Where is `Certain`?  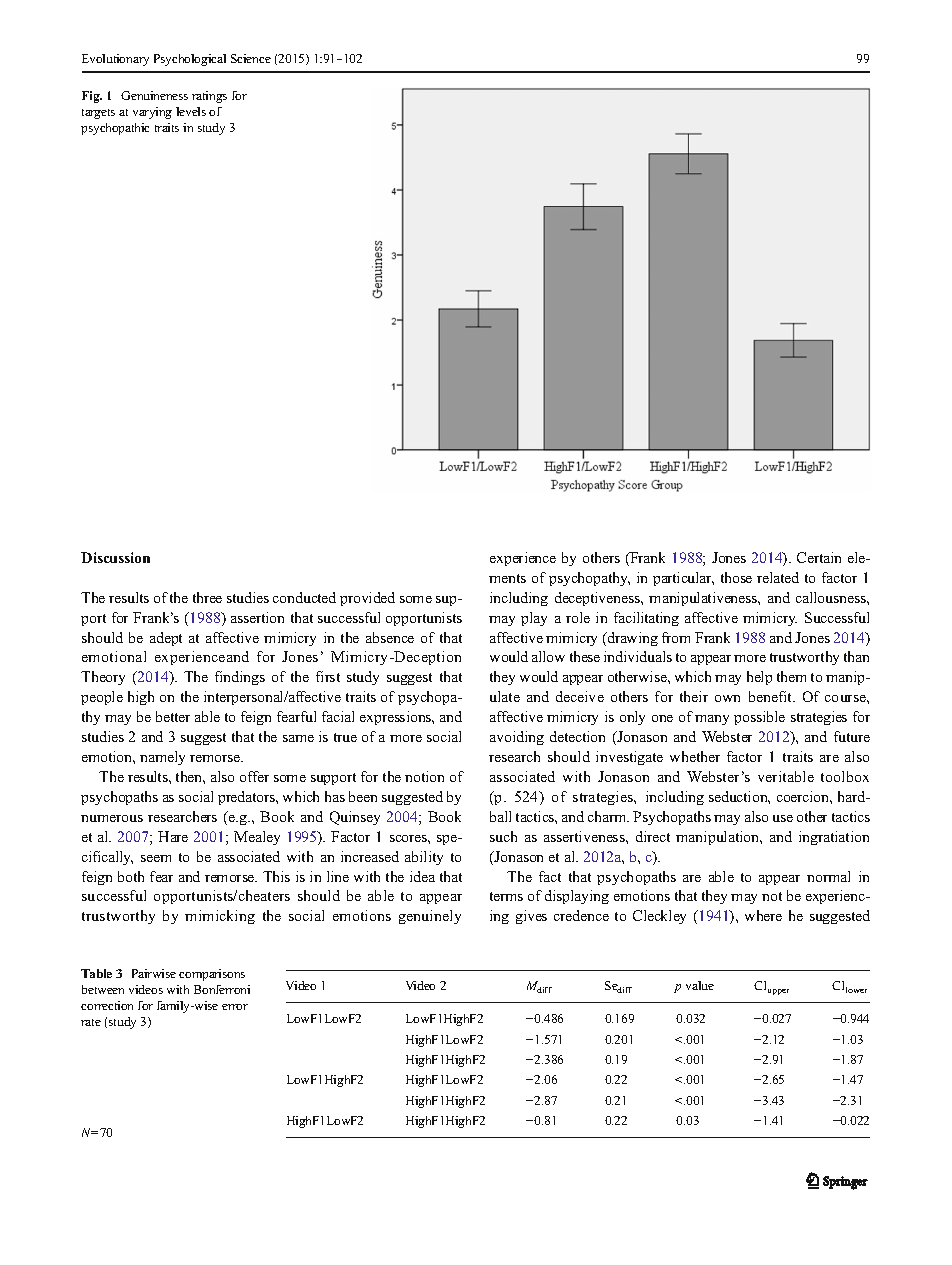
Certain is located at coordinates (819, 557).
